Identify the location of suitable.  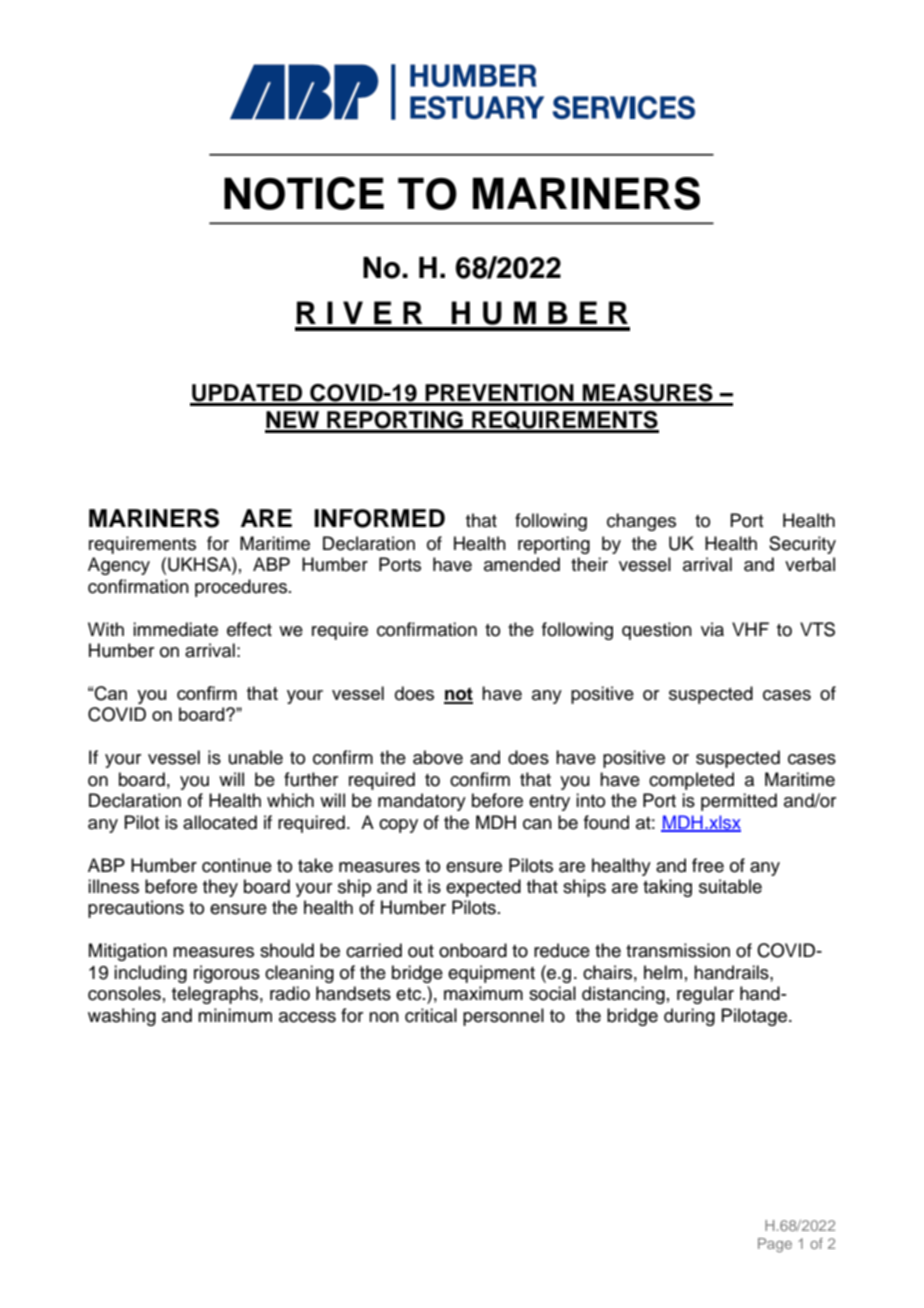
(730, 886).
